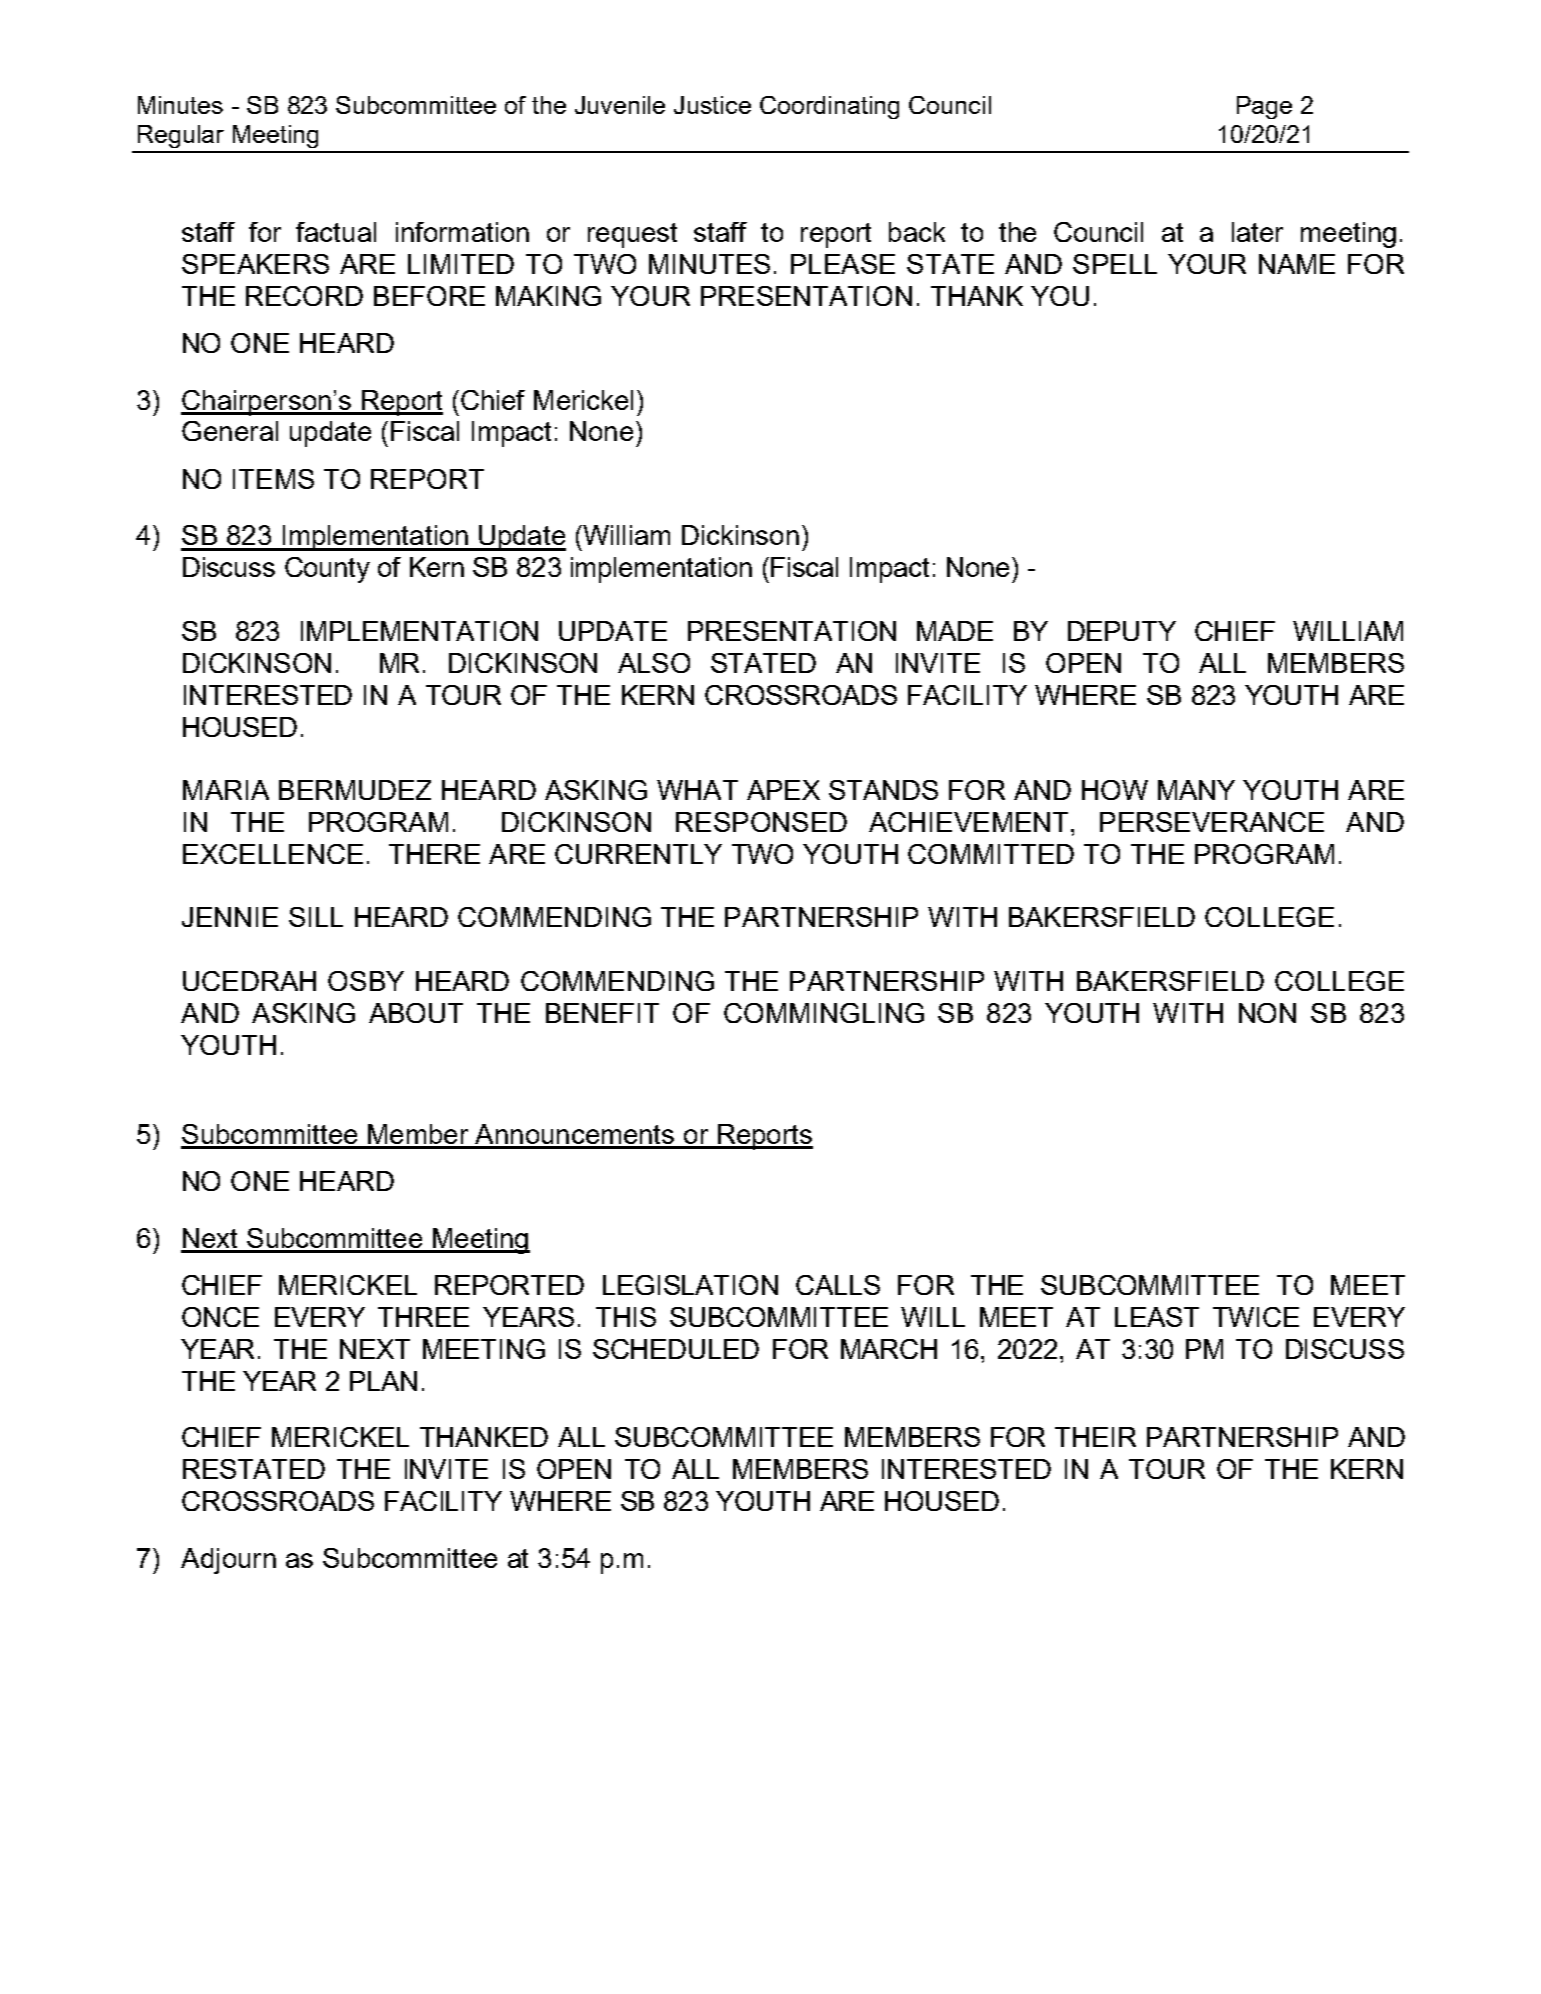 Image resolution: width=1541 pixels, height=1994 pixels. I want to click on PLAN, so click(383, 1381).
